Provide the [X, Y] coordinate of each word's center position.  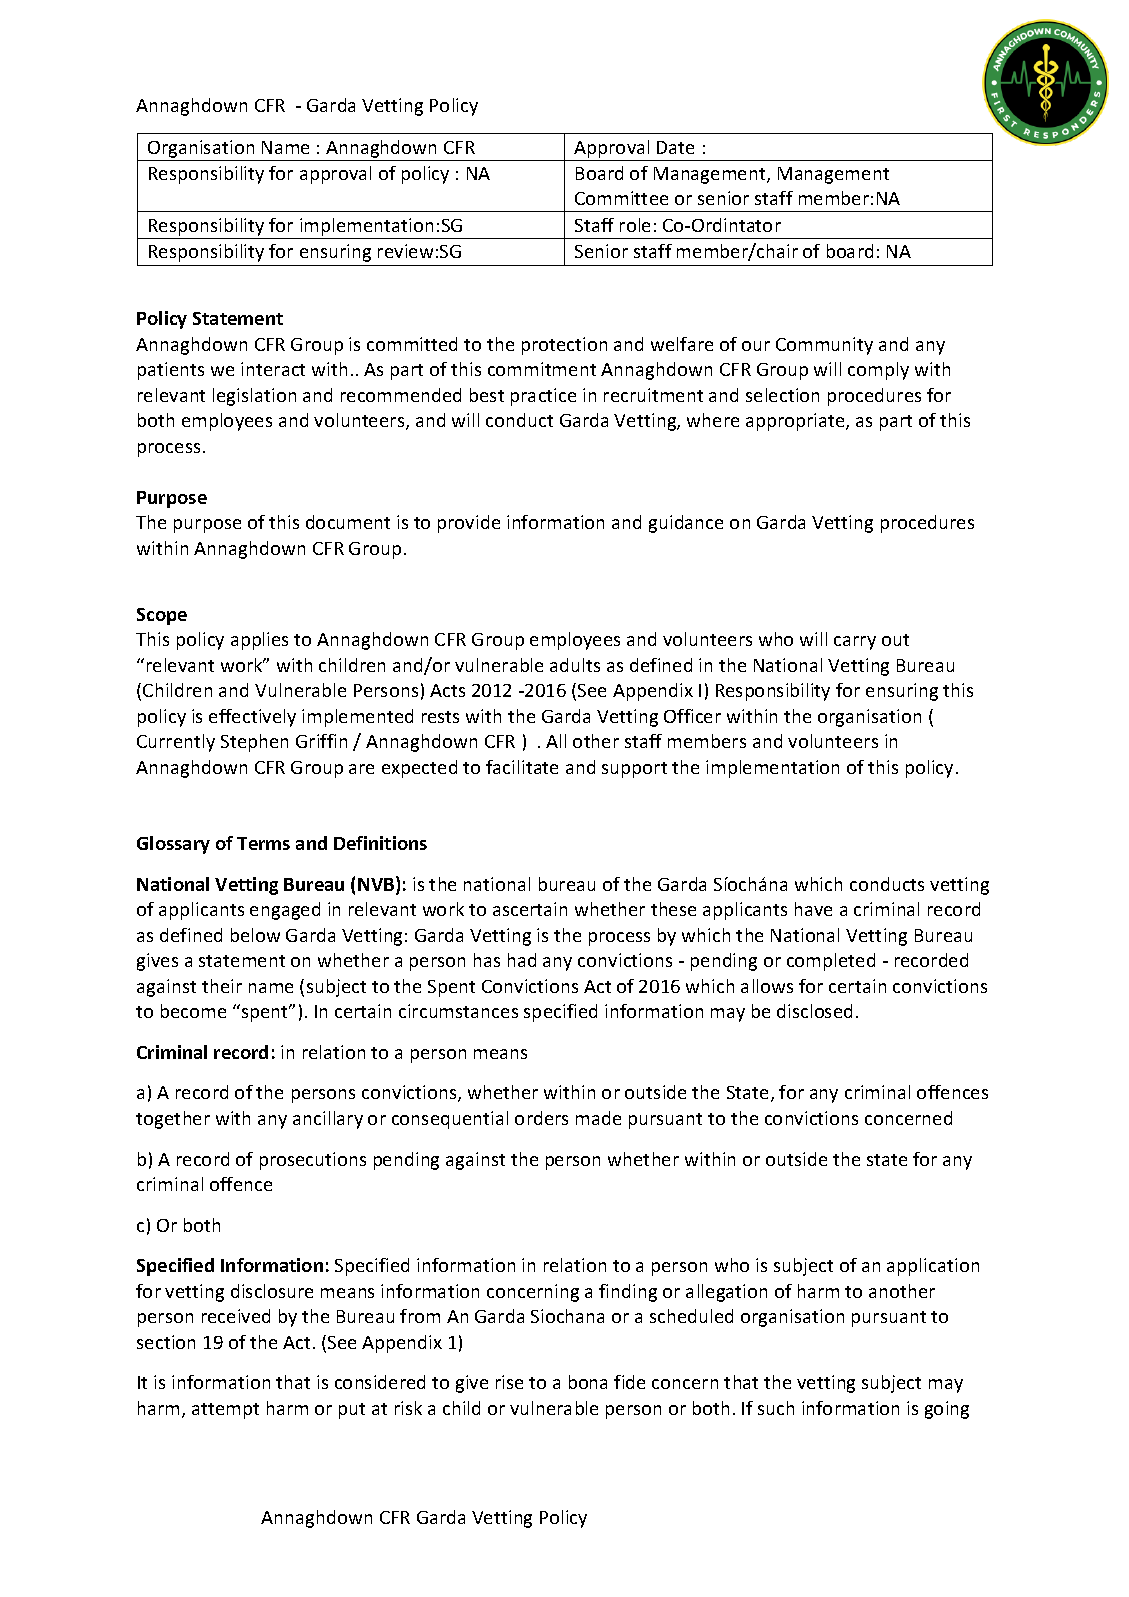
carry [855, 643]
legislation [254, 397]
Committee [621, 198]
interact [273, 369]
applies [259, 641]
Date [675, 147]
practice [543, 397]
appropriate [796, 422]
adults [575, 665]
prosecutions [313, 1161]
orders [541, 1118]
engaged [285, 911]
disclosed [814, 1011]
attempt [225, 1411]
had [522, 960]
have [813, 909]
